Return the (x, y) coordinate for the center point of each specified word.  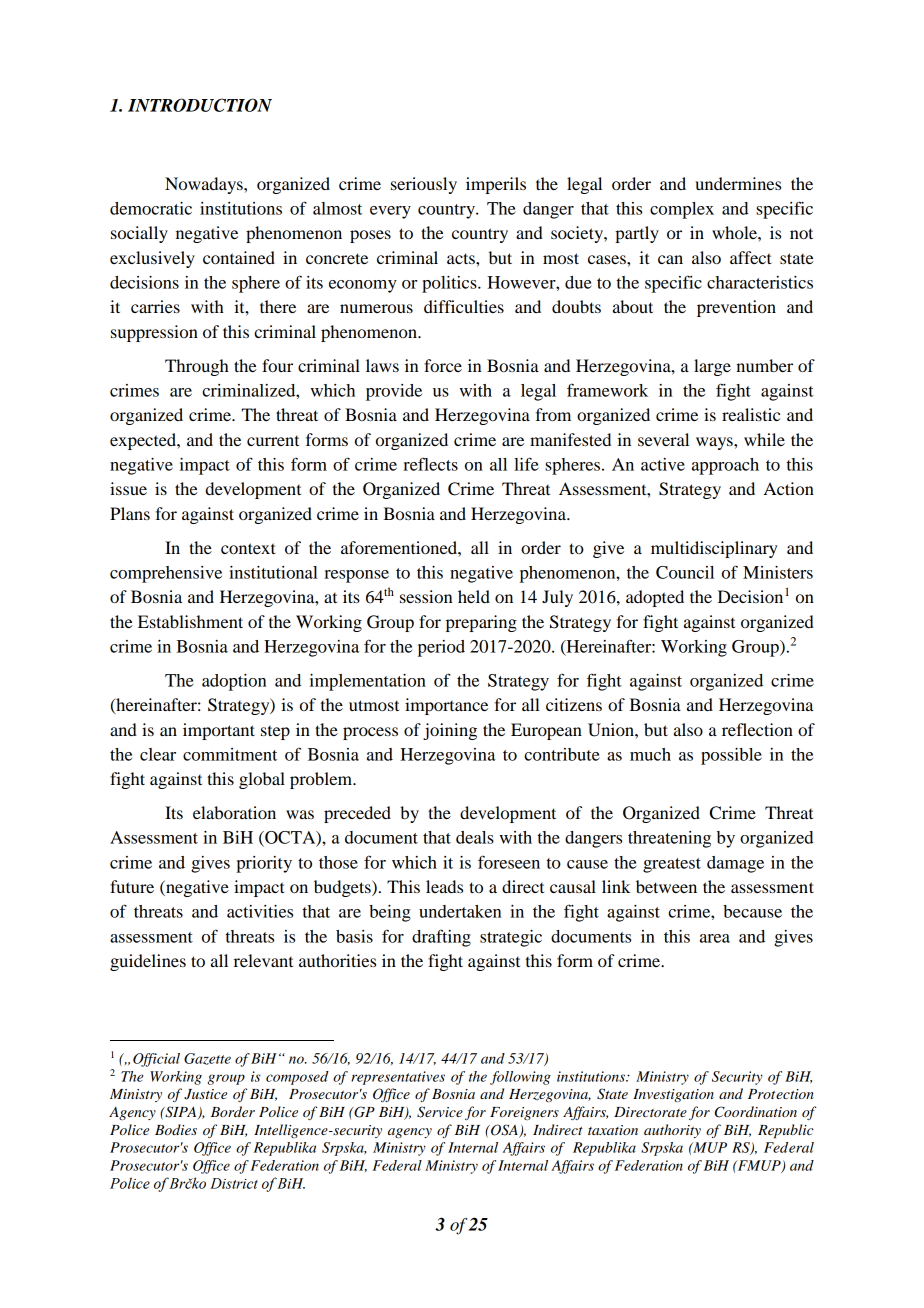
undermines (738, 183)
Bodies (176, 1129)
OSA (504, 1131)
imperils (496, 185)
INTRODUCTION (200, 105)
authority (672, 1131)
